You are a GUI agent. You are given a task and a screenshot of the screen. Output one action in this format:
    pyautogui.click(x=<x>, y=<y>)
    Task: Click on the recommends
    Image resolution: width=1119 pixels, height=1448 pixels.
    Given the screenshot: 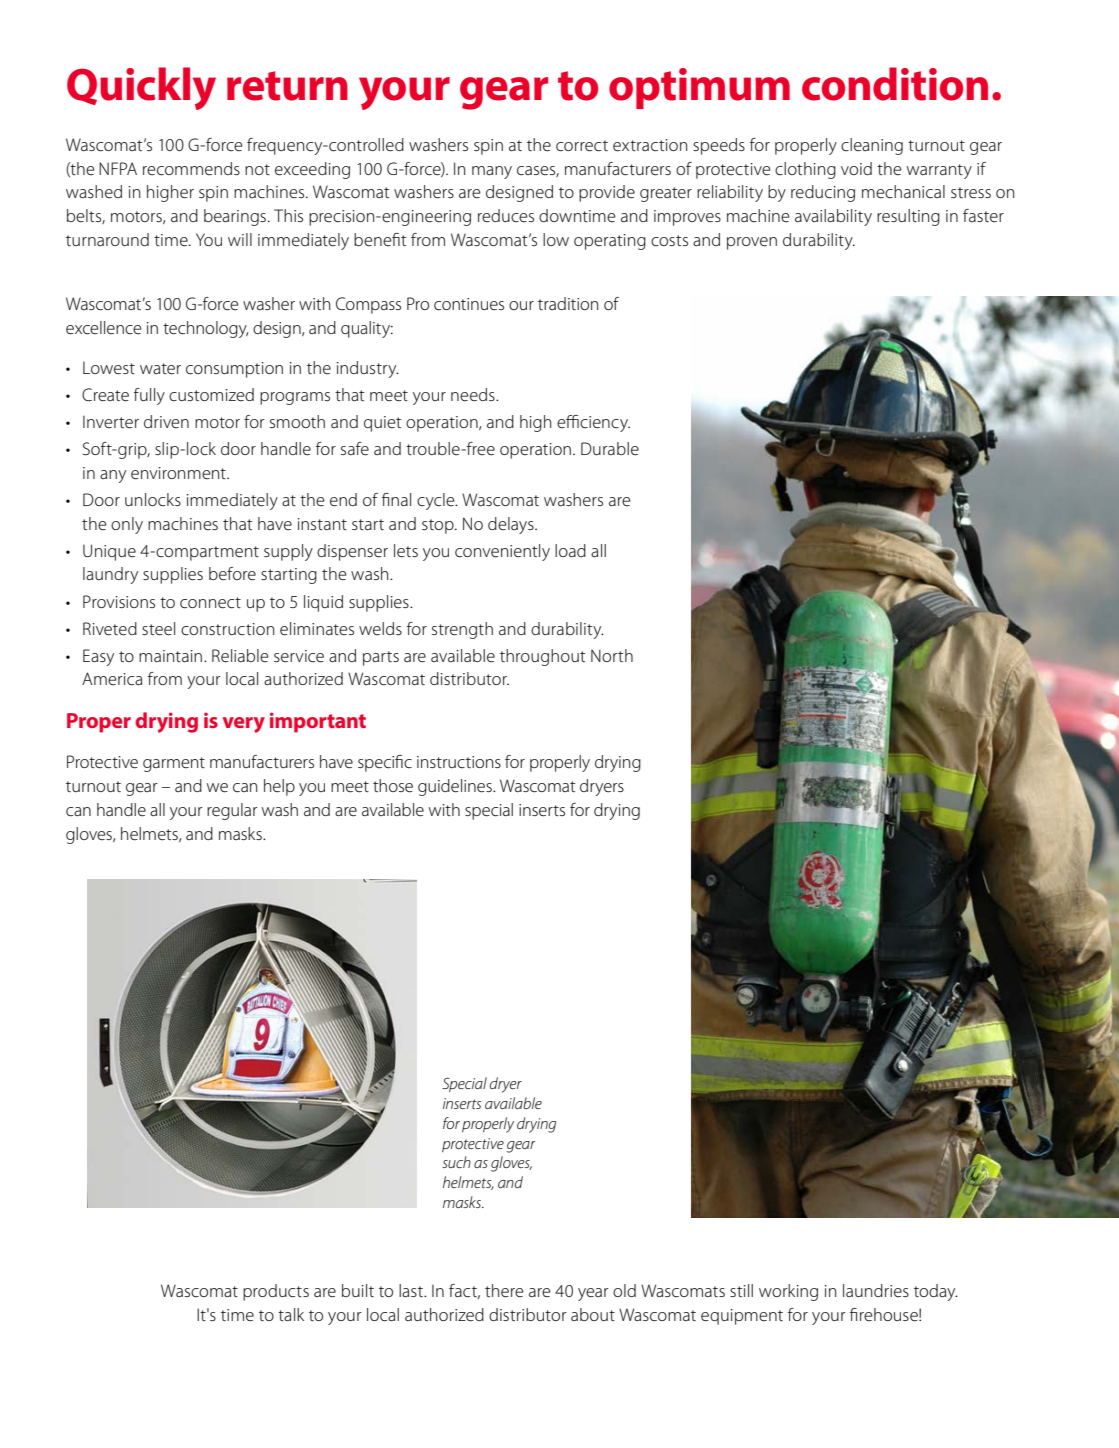 What is the action you would take?
    pyautogui.click(x=191, y=169)
